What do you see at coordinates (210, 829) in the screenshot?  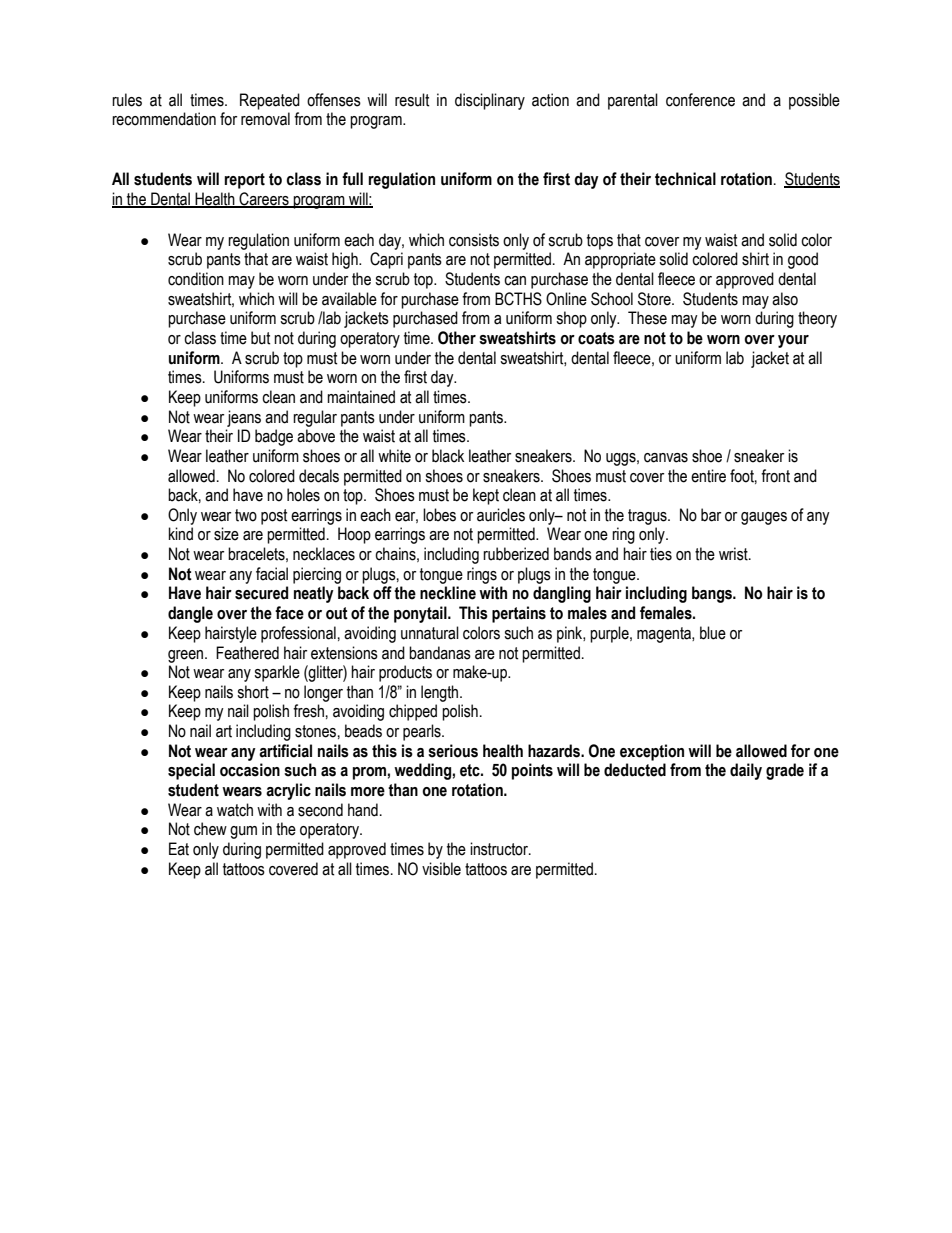 I see `chew` at bounding box center [210, 829].
